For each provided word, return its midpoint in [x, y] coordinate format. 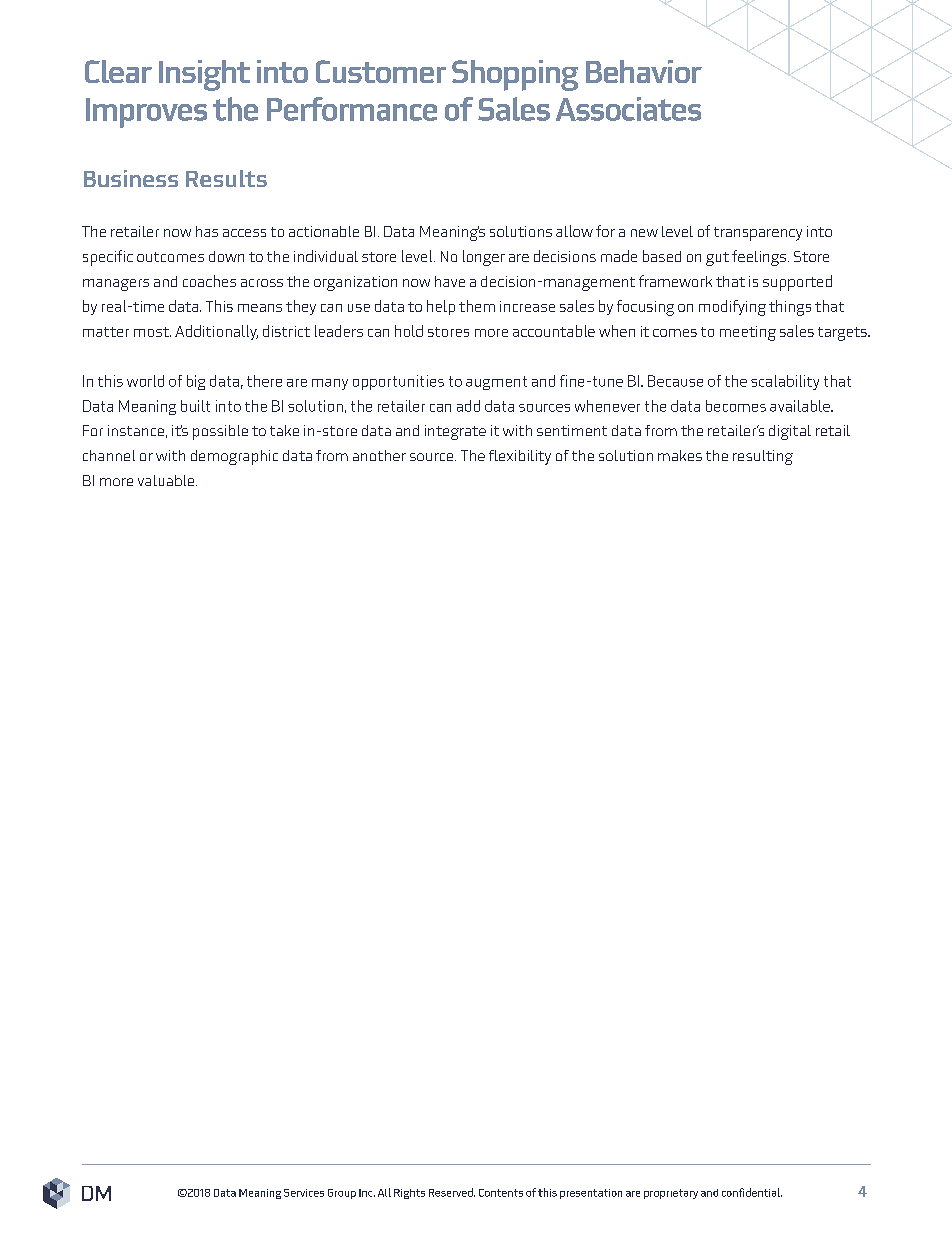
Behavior [644, 71]
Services [304, 1193]
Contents [501, 1193]
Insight [204, 75]
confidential [752, 1192]
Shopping [515, 75]
